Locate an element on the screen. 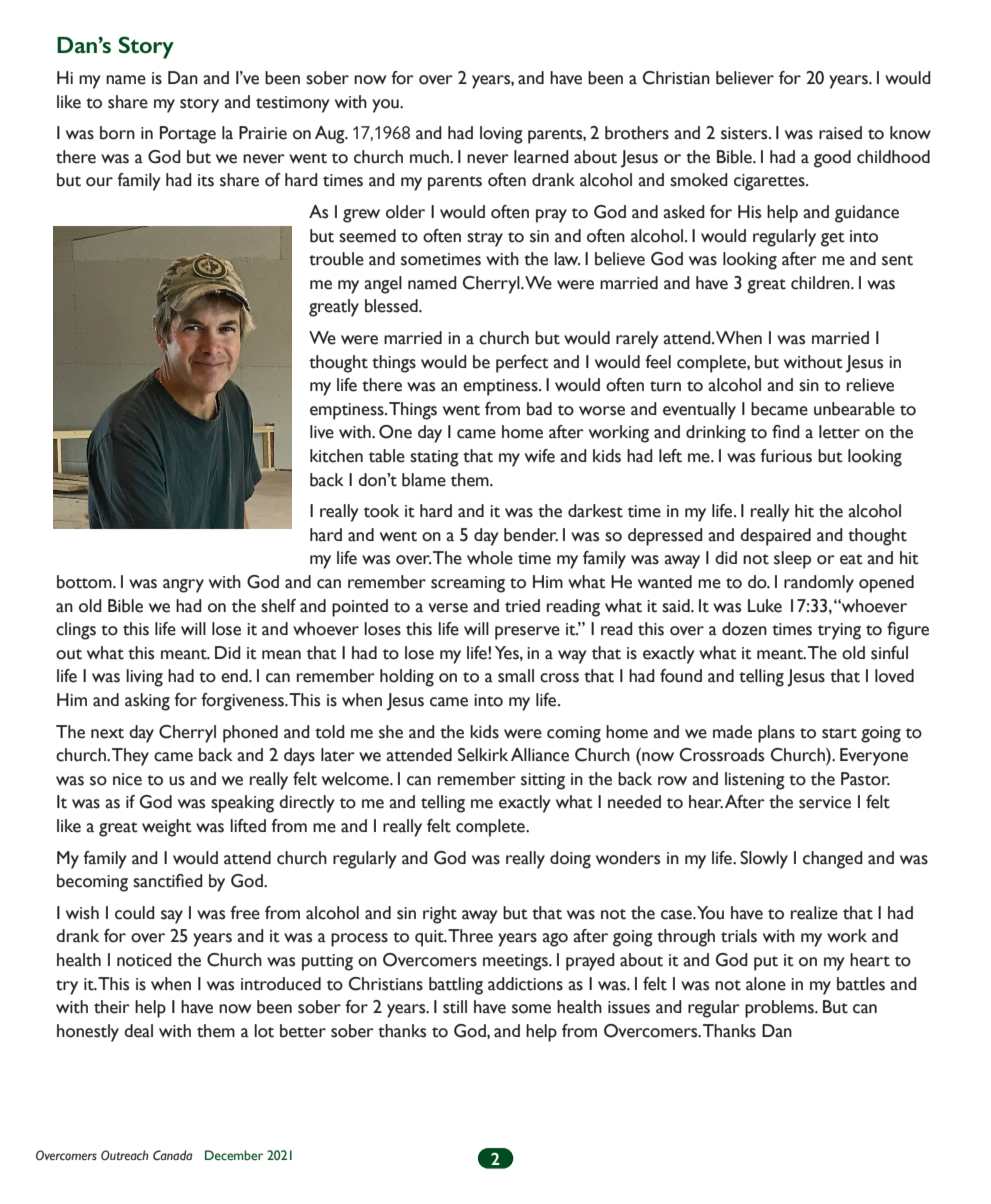 This screenshot has height=1204, width=991. problems is located at coordinates (780, 1009).
